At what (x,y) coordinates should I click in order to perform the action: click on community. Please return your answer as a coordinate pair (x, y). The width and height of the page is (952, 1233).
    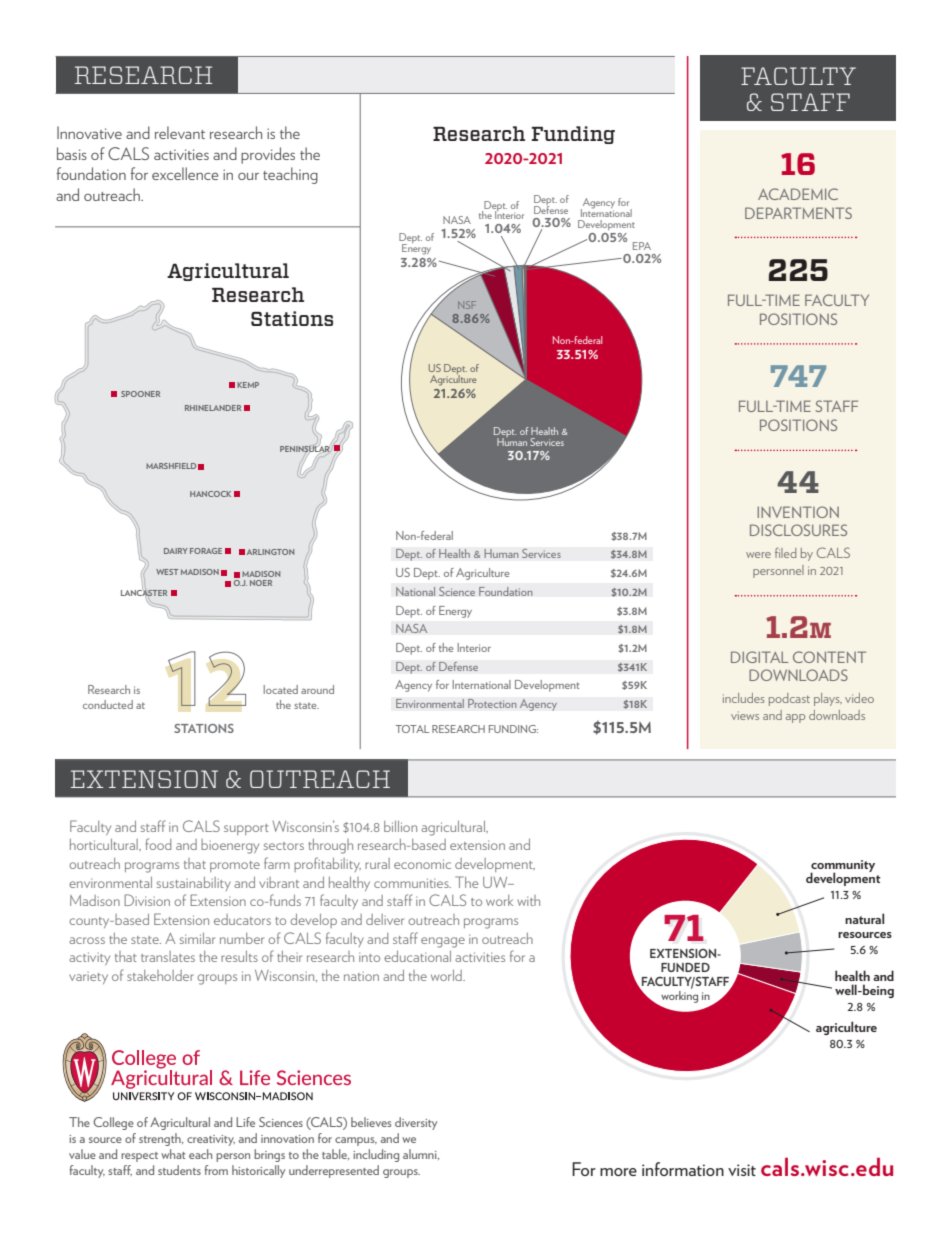
    Looking at the image, I should click on (842, 867).
